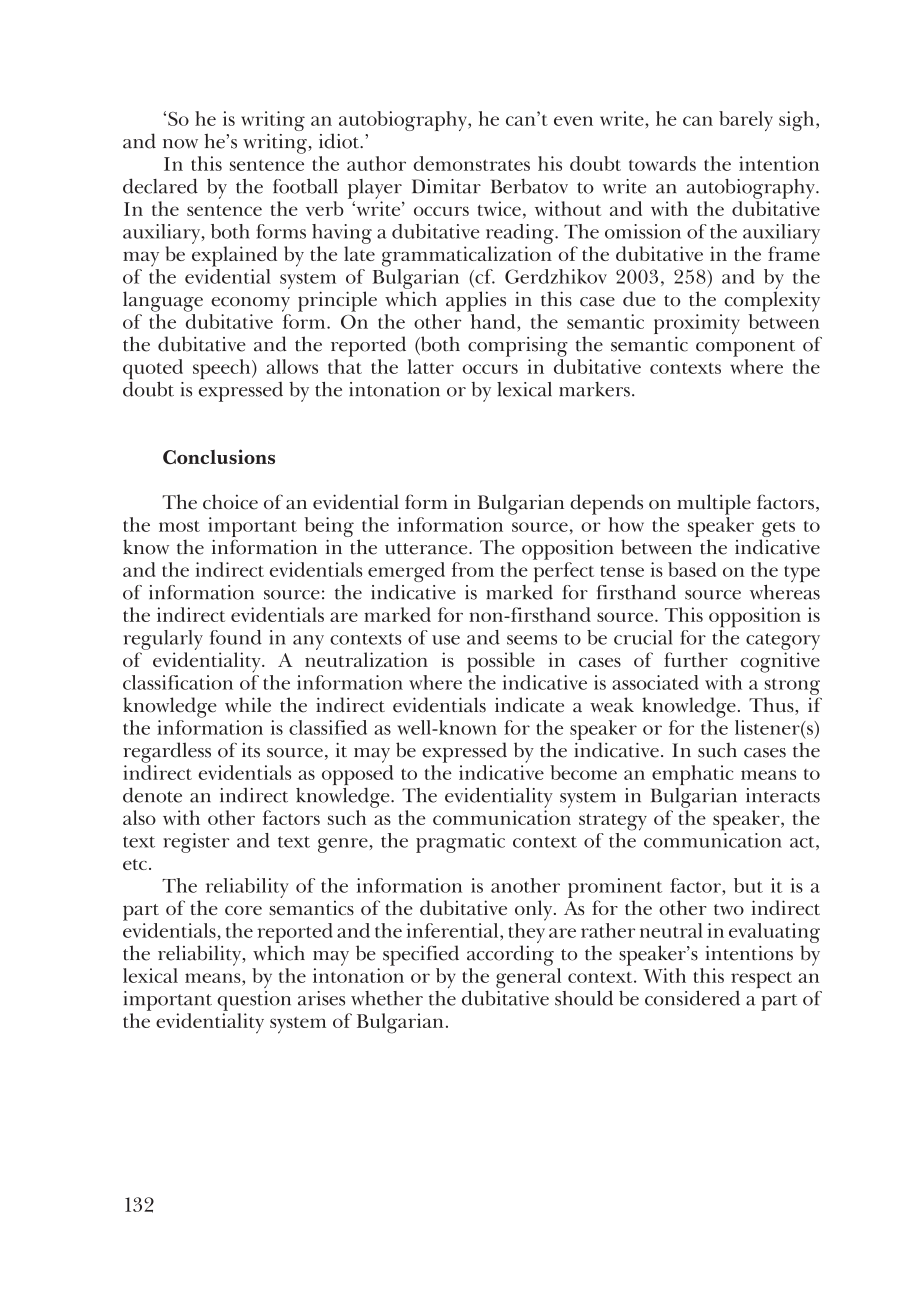 This image has height=1316, width=916. Describe the element at coordinates (254, 1001) in the image. I see `question` at that location.
